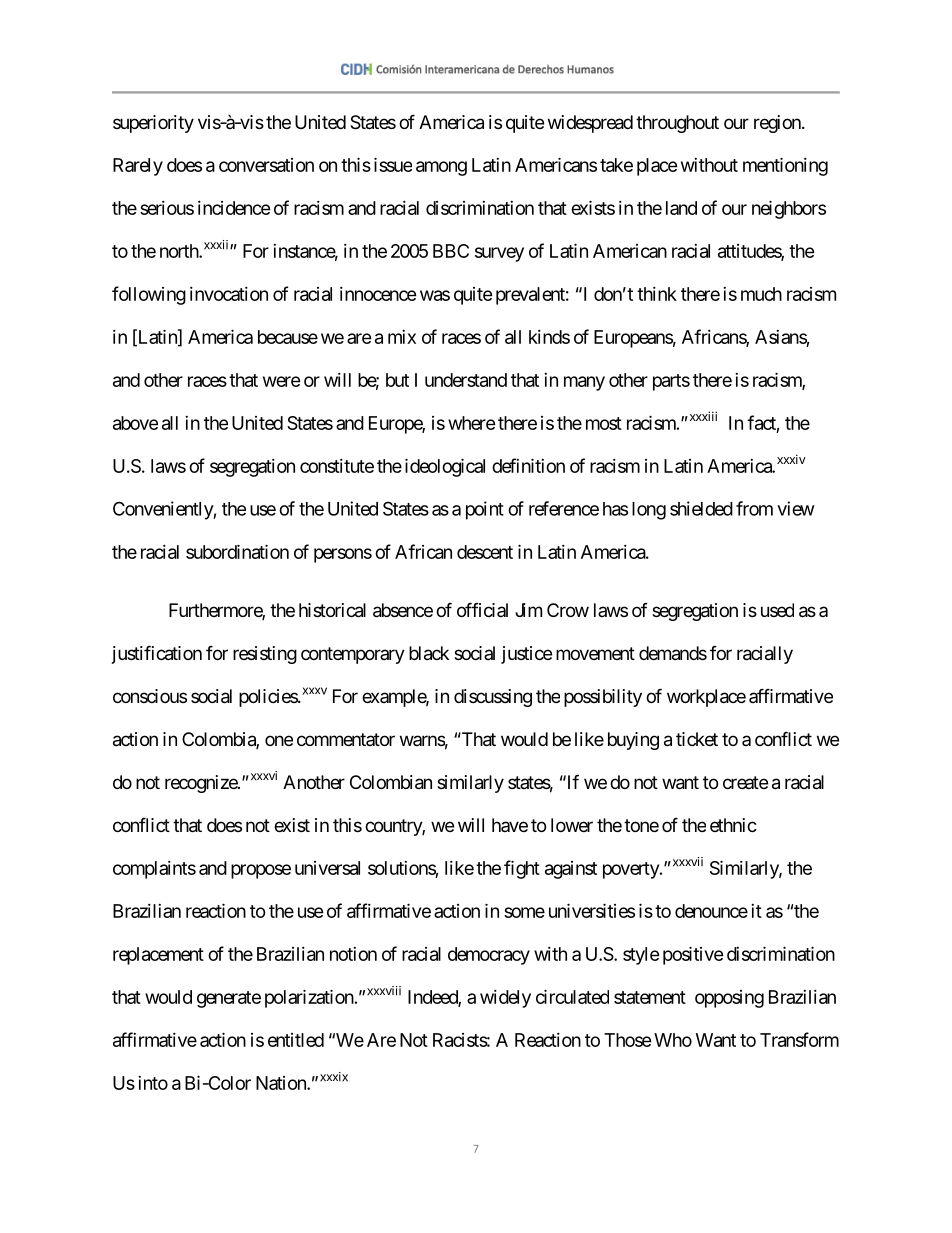  I want to click on throughout, so click(677, 124).
